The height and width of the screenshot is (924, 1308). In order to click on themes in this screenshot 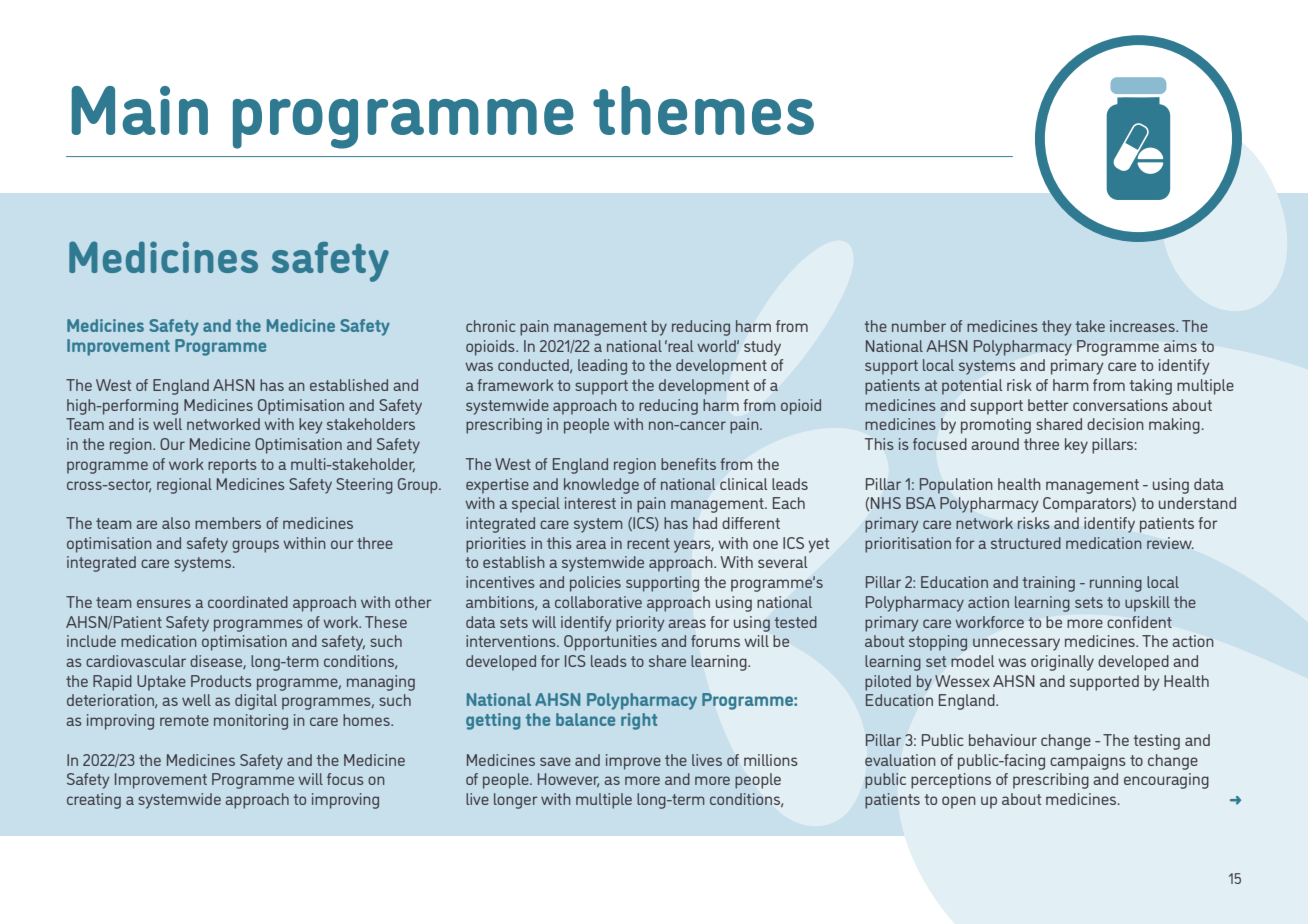, I will do `click(703, 110)`.
